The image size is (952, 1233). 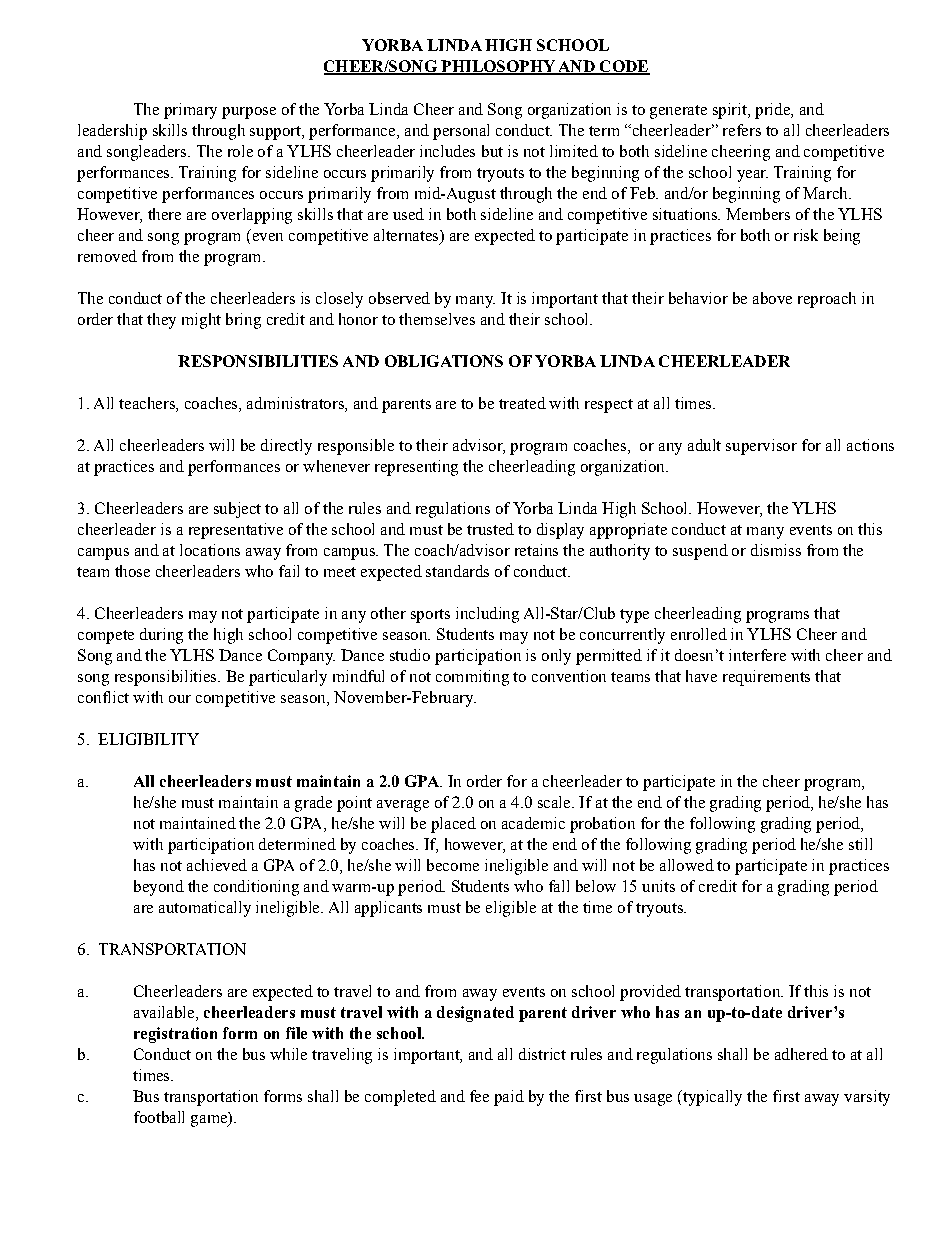 What do you see at coordinates (773, 111) in the screenshot?
I see `pride` at bounding box center [773, 111].
